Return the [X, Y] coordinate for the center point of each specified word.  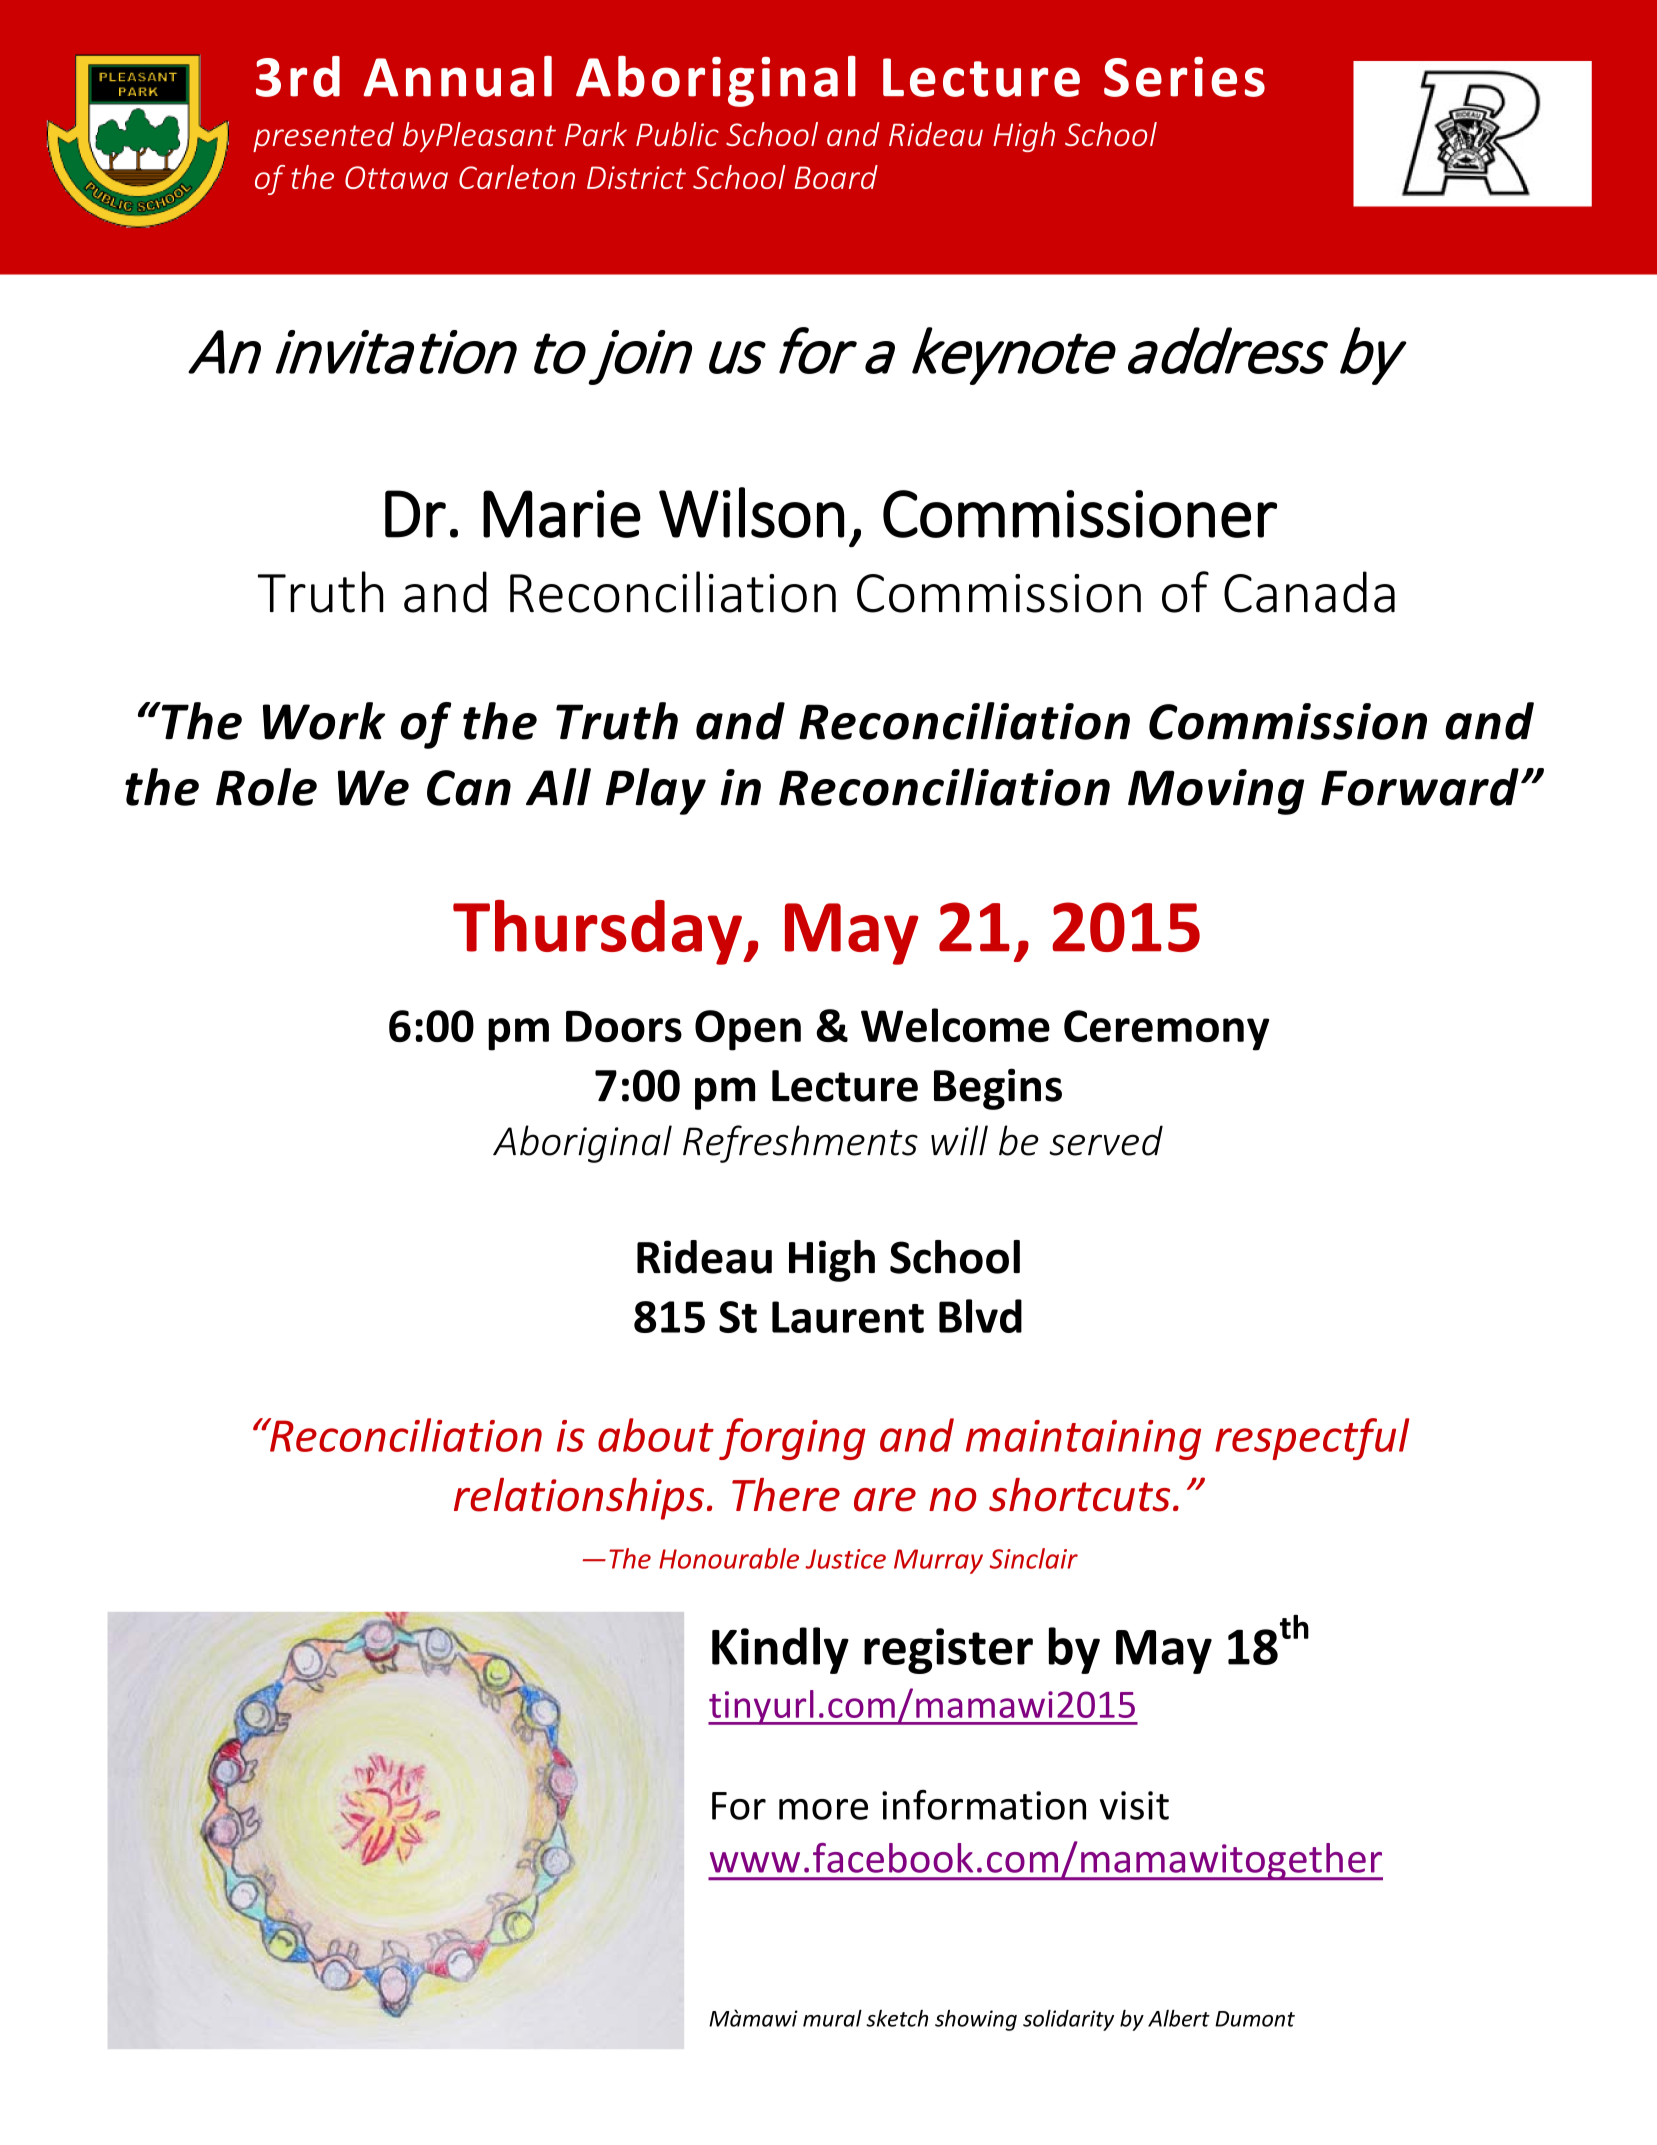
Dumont [1255, 2019]
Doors [624, 1026]
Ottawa [396, 177]
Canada [1309, 592]
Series [1184, 77]
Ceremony [1166, 1030]
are [885, 1500]
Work [324, 721]
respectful [1312, 1439]
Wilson [751, 512]
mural [832, 2018]
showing [976, 2020]
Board [836, 177]
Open [748, 1030]
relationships [579, 1499]
